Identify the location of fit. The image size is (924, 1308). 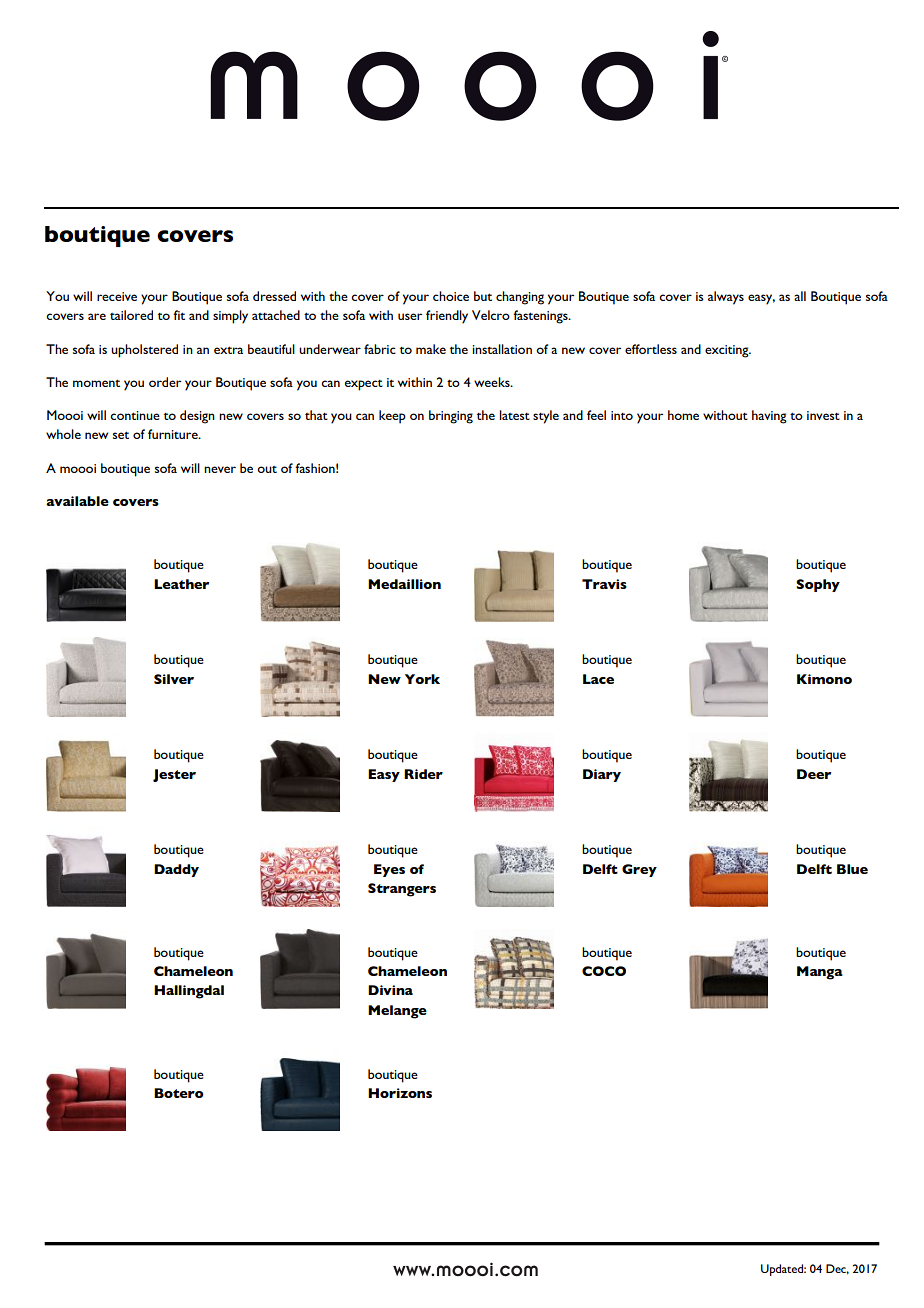
(179, 315).
